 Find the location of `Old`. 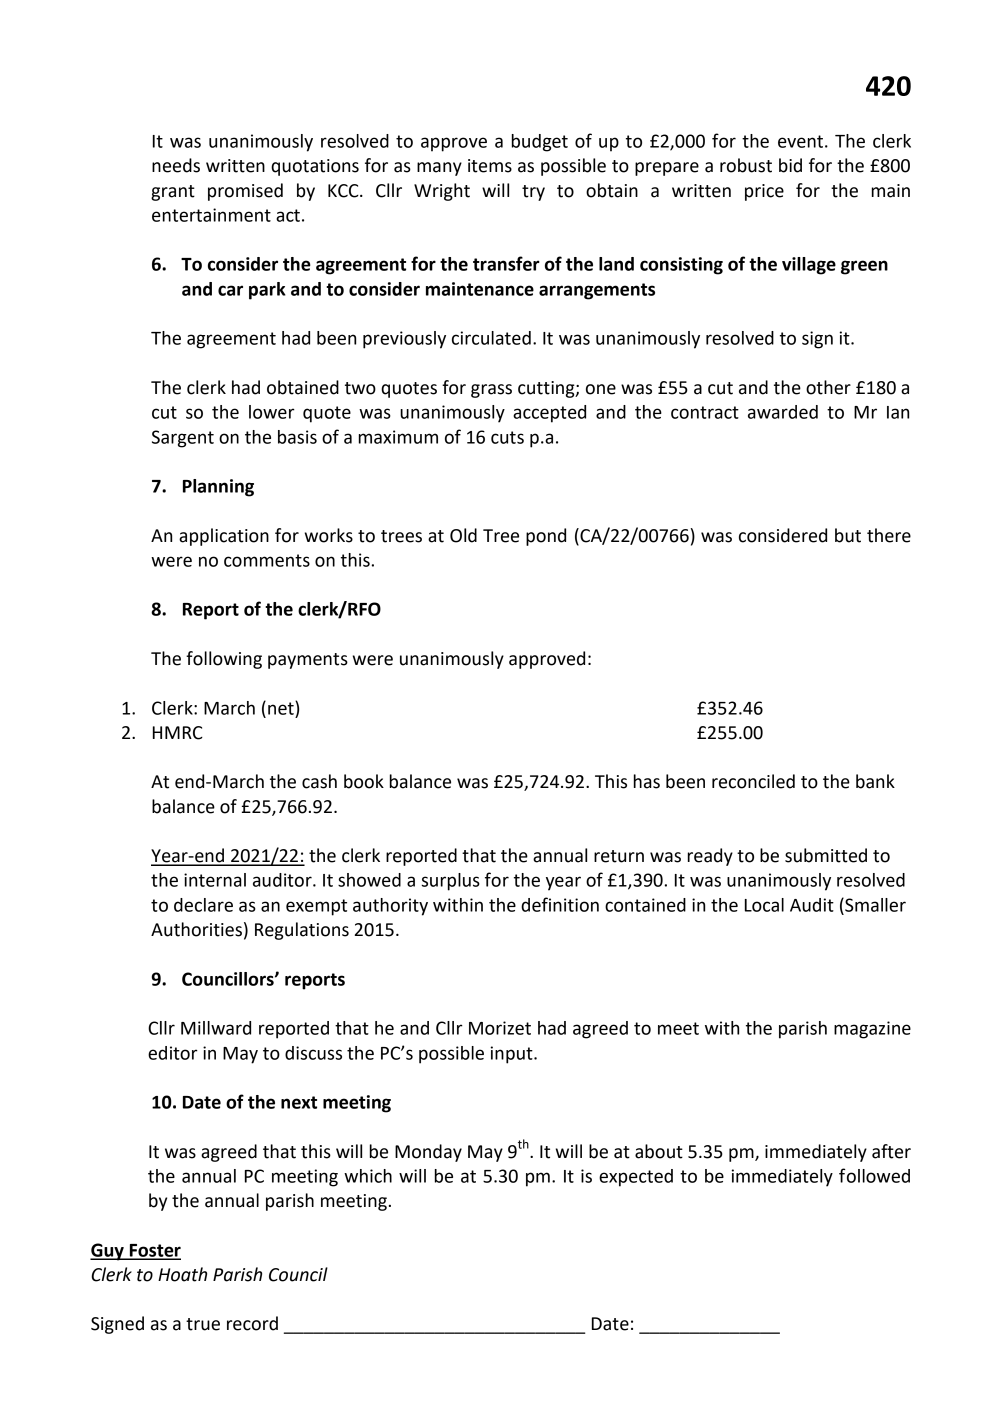

Old is located at coordinates (463, 535).
